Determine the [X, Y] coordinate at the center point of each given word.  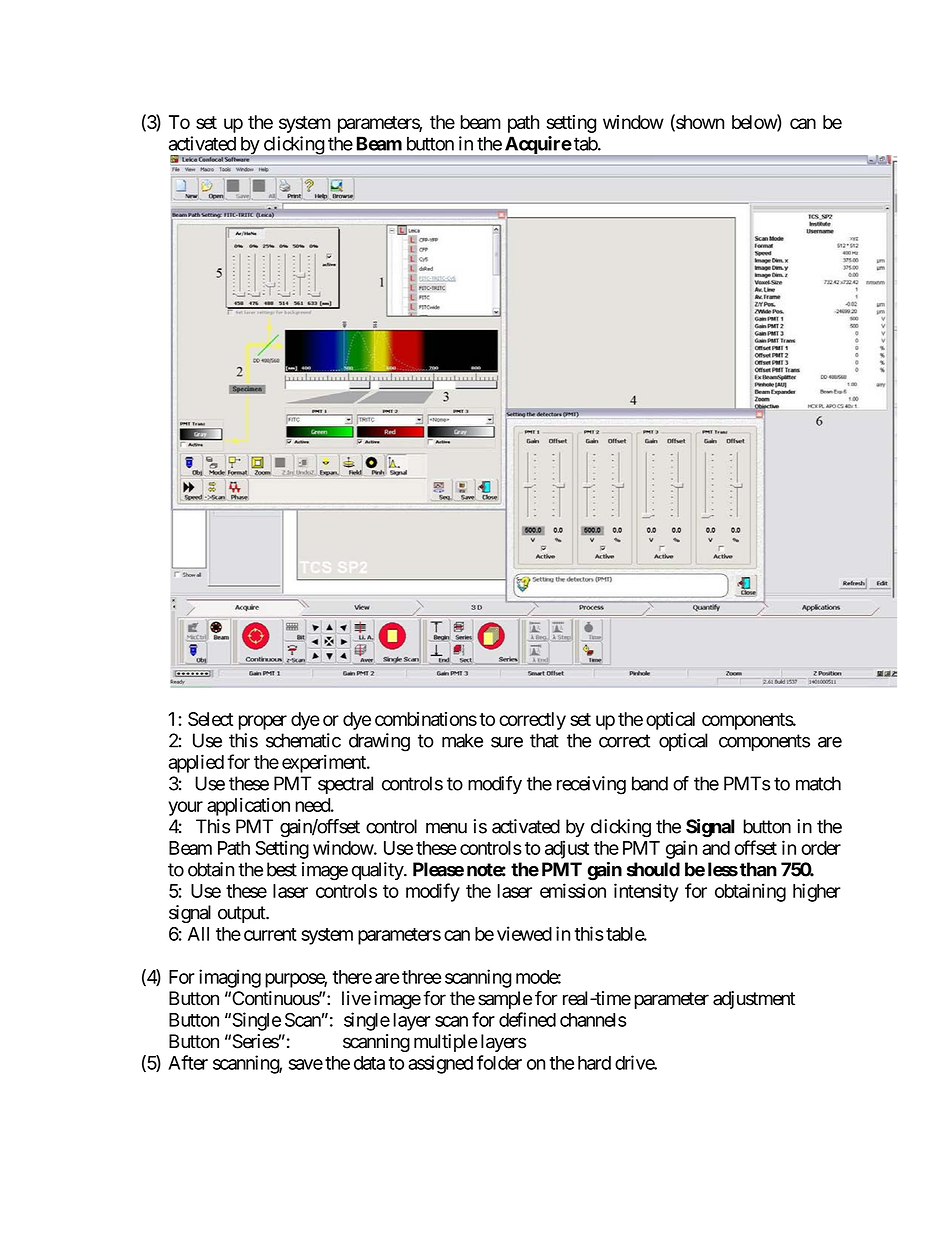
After [188, 1062]
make [462, 740]
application [248, 806]
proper [263, 722]
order [821, 848]
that [544, 740]
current [270, 934]
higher [817, 892]
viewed [524, 933]
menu [446, 828]
